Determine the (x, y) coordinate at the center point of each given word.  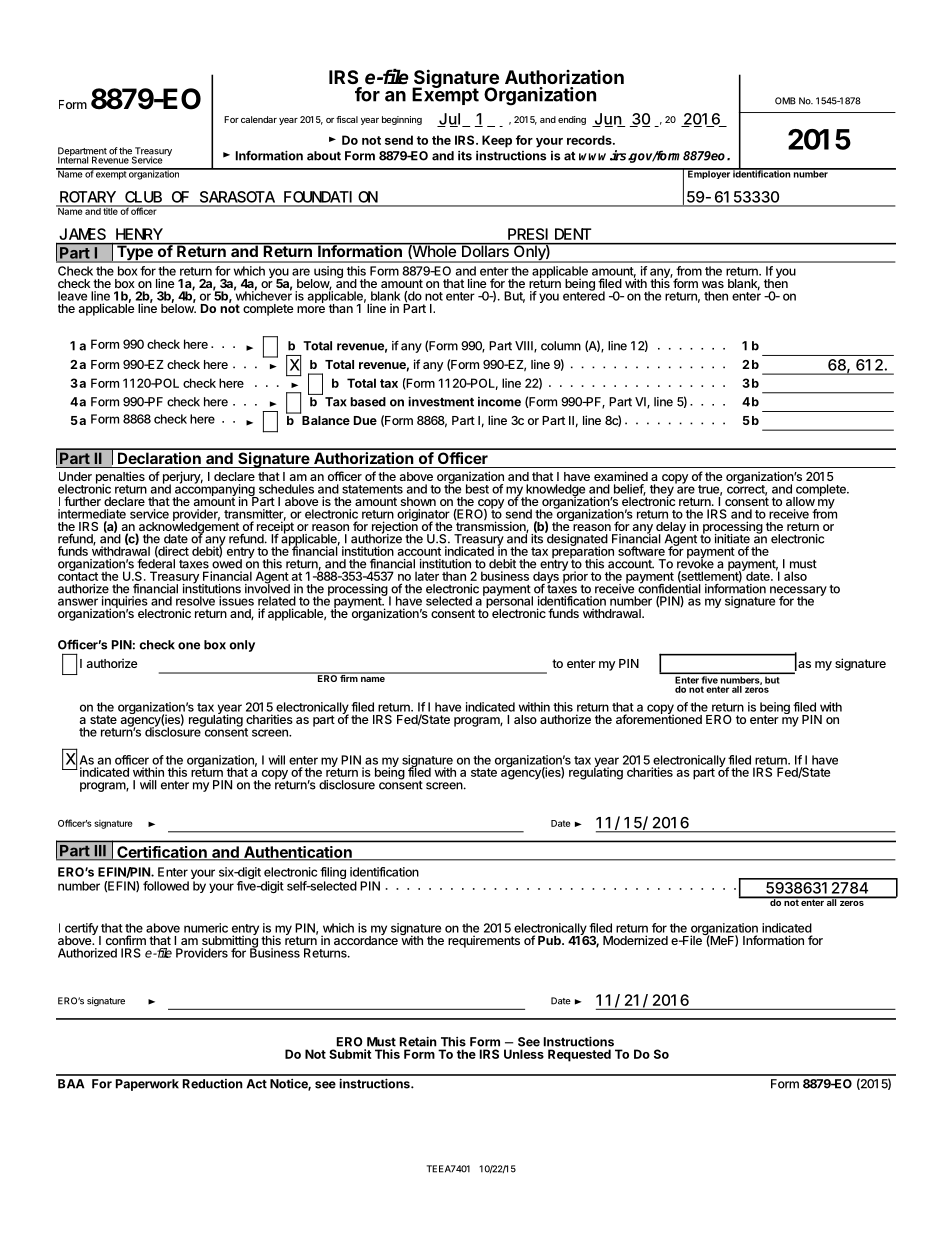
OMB (785, 101)
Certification (162, 853)
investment (441, 401)
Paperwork (147, 1085)
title (110, 210)
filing (333, 874)
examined (621, 476)
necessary (798, 592)
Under (75, 476)
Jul (452, 120)
